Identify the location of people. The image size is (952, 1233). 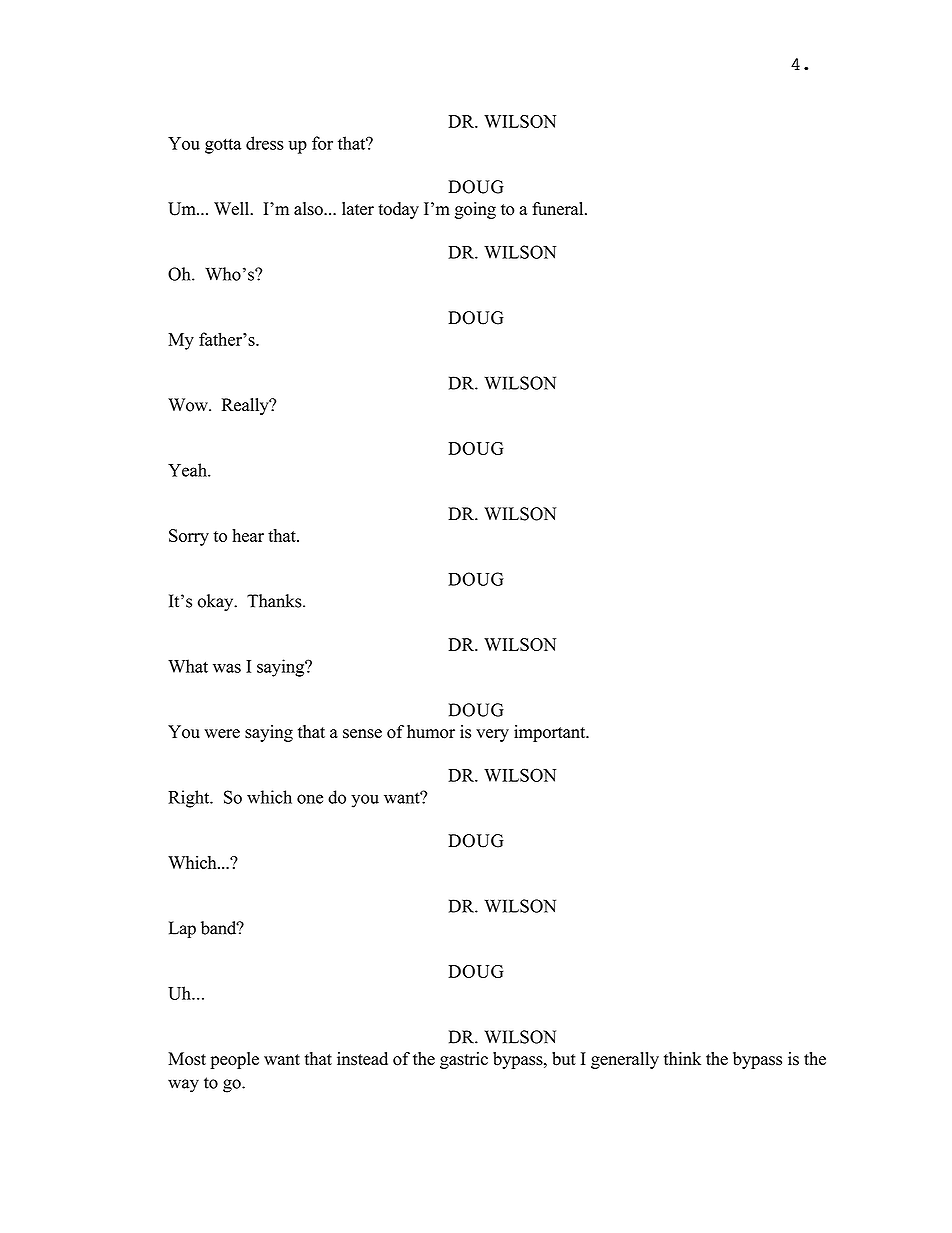
(234, 1060).
